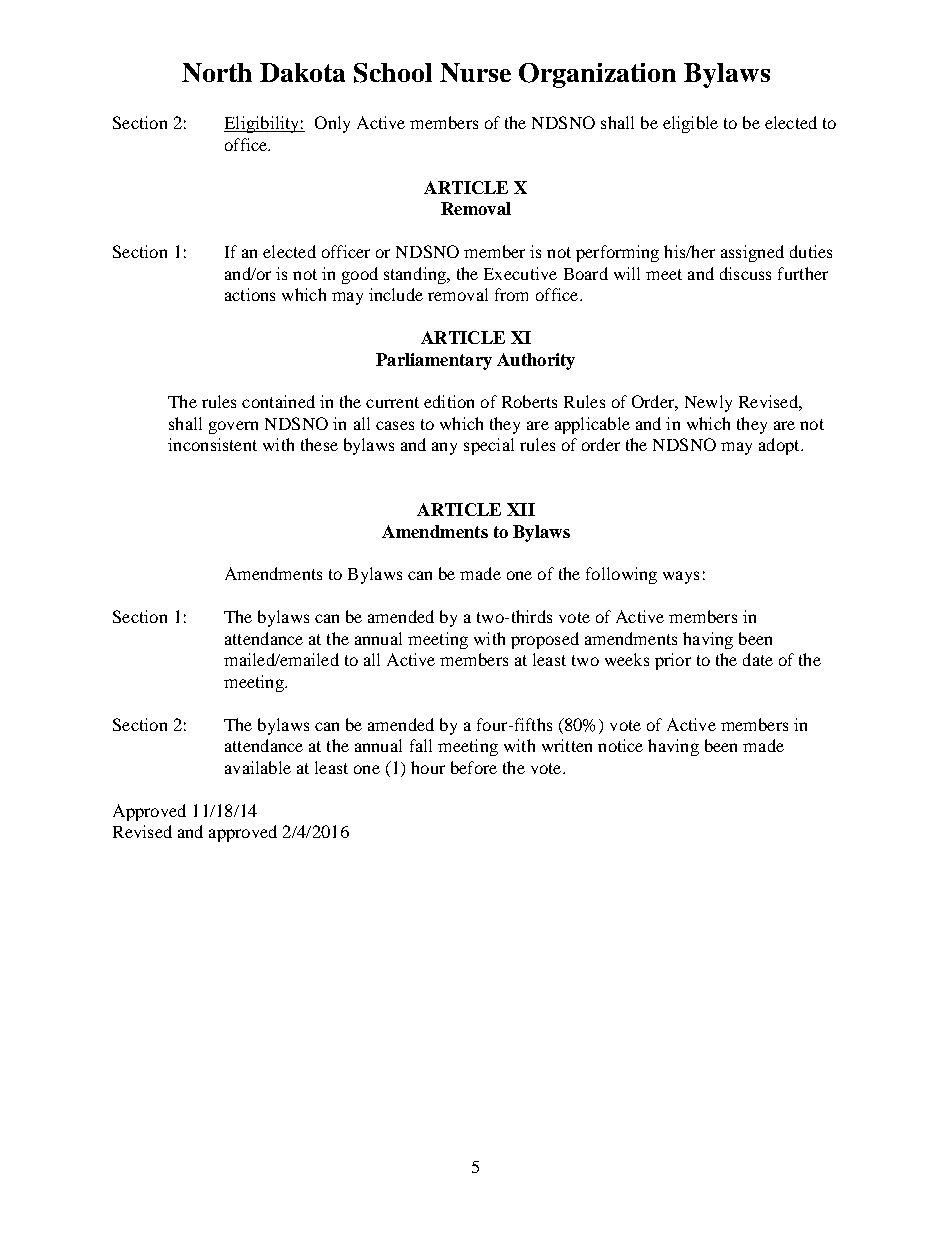 Image resolution: width=952 pixels, height=1233 pixels. I want to click on before, so click(474, 767).
